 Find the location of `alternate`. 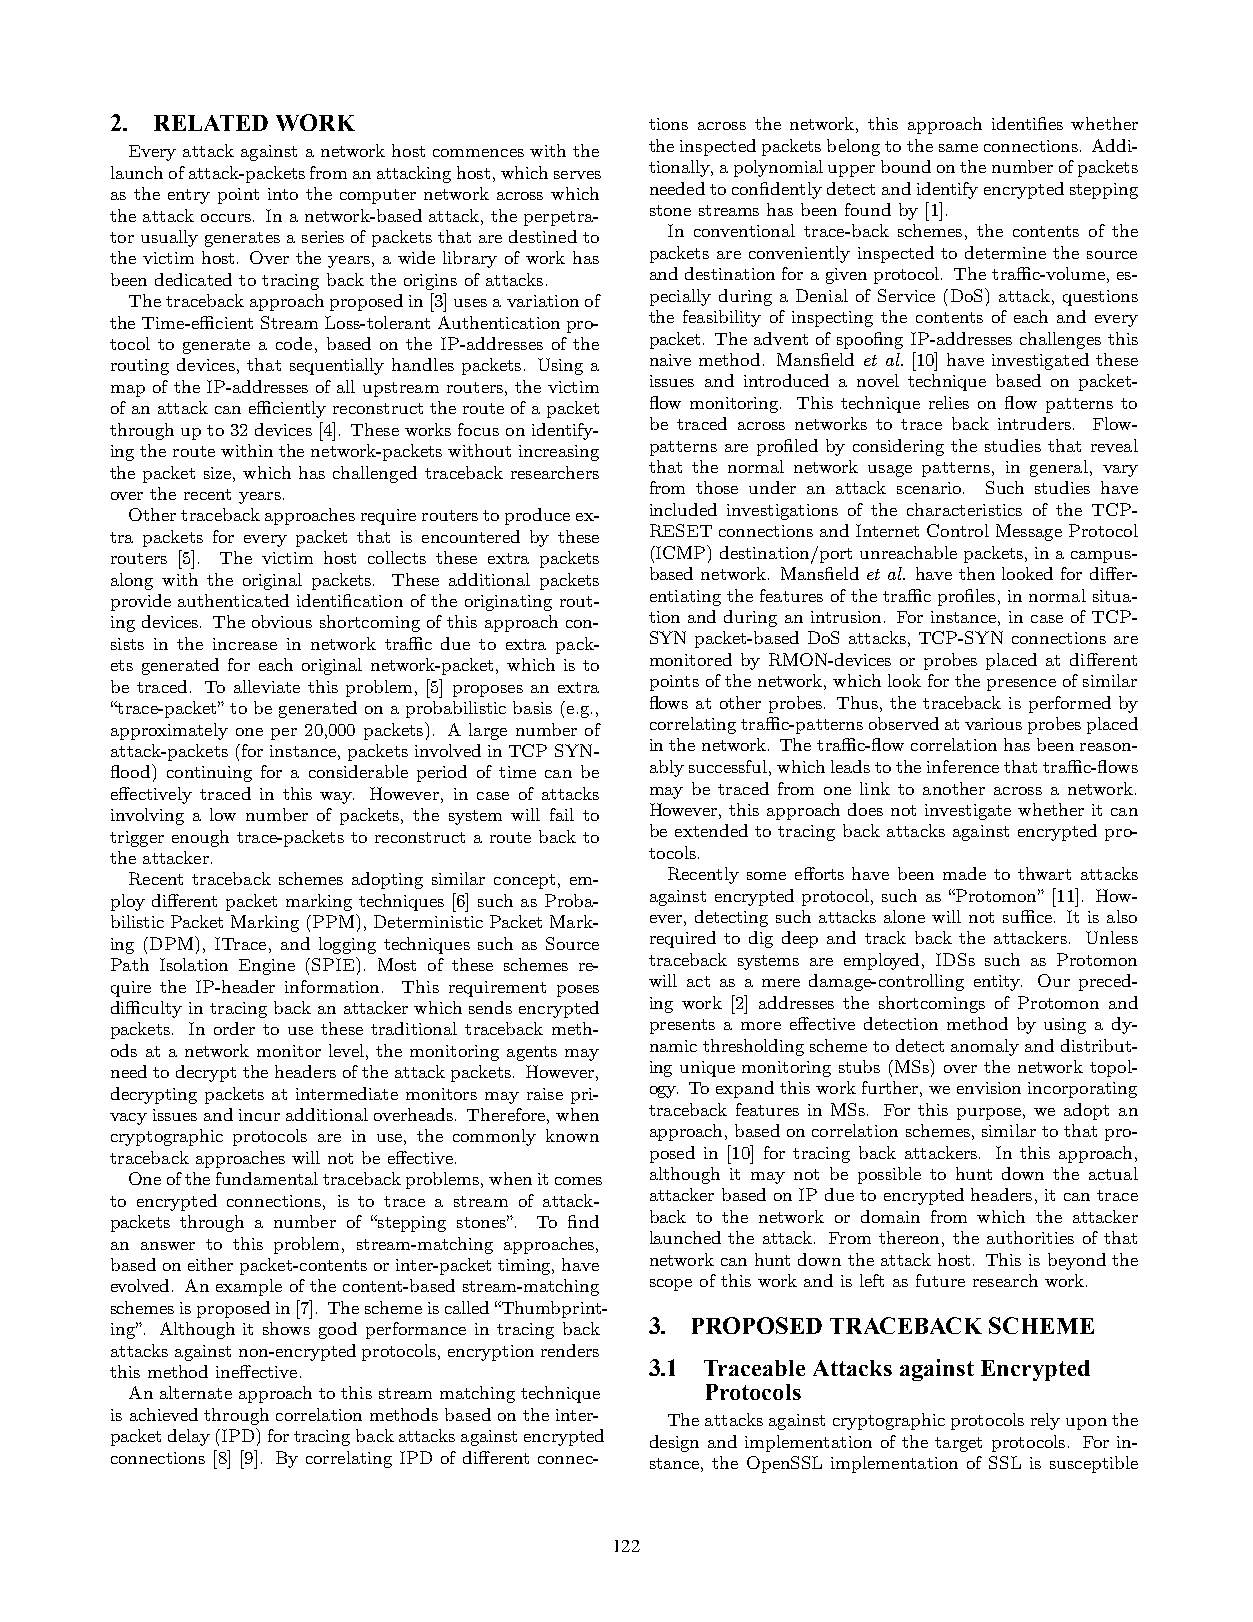

alternate is located at coordinates (196, 1392).
